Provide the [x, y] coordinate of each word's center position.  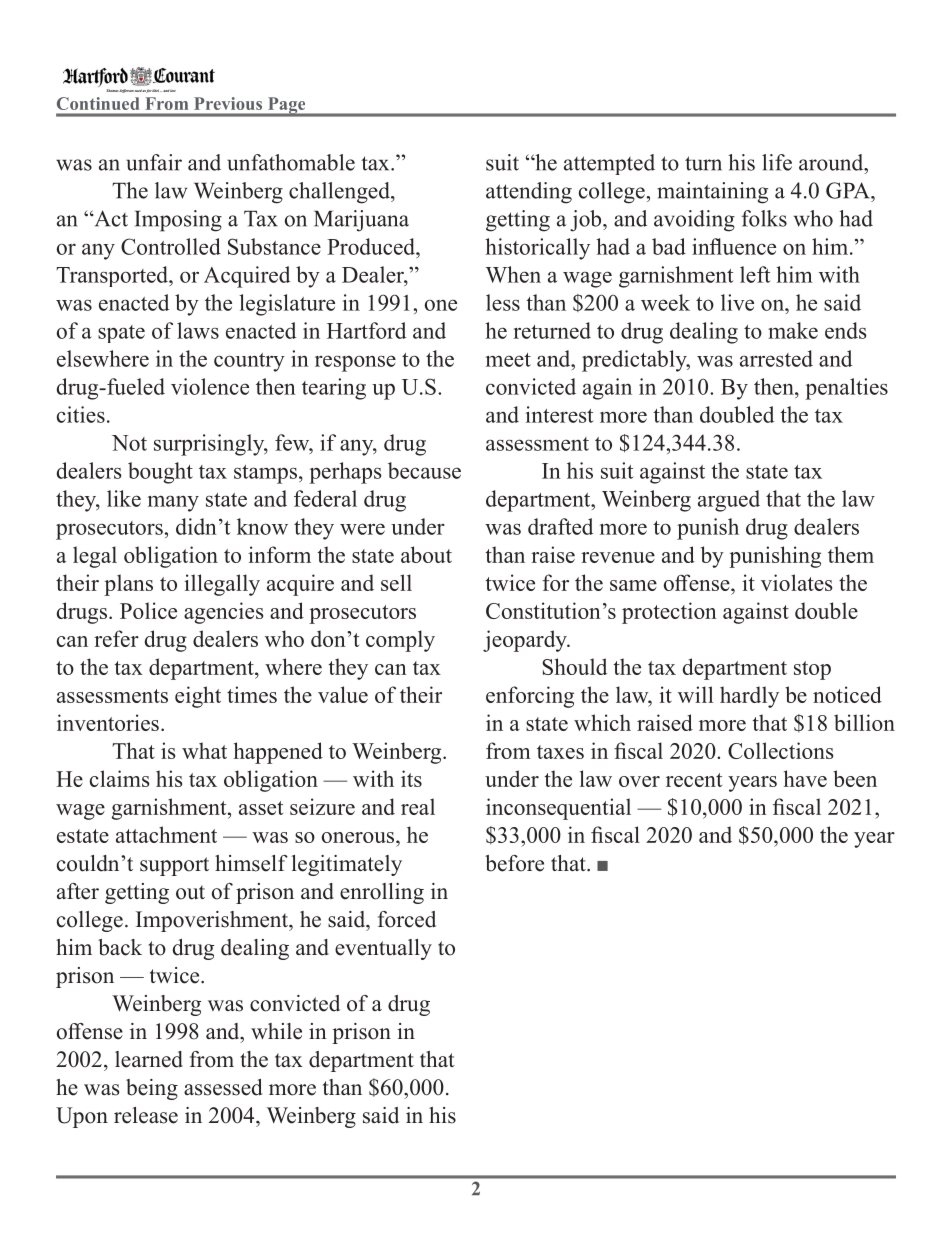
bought [160, 473]
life [777, 162]
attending [529, 193]
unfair [154, 162]
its [411, 778]
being [152, 1089]
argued [729, 501]
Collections [780, 750]
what [204, 750]
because [424, 470]
